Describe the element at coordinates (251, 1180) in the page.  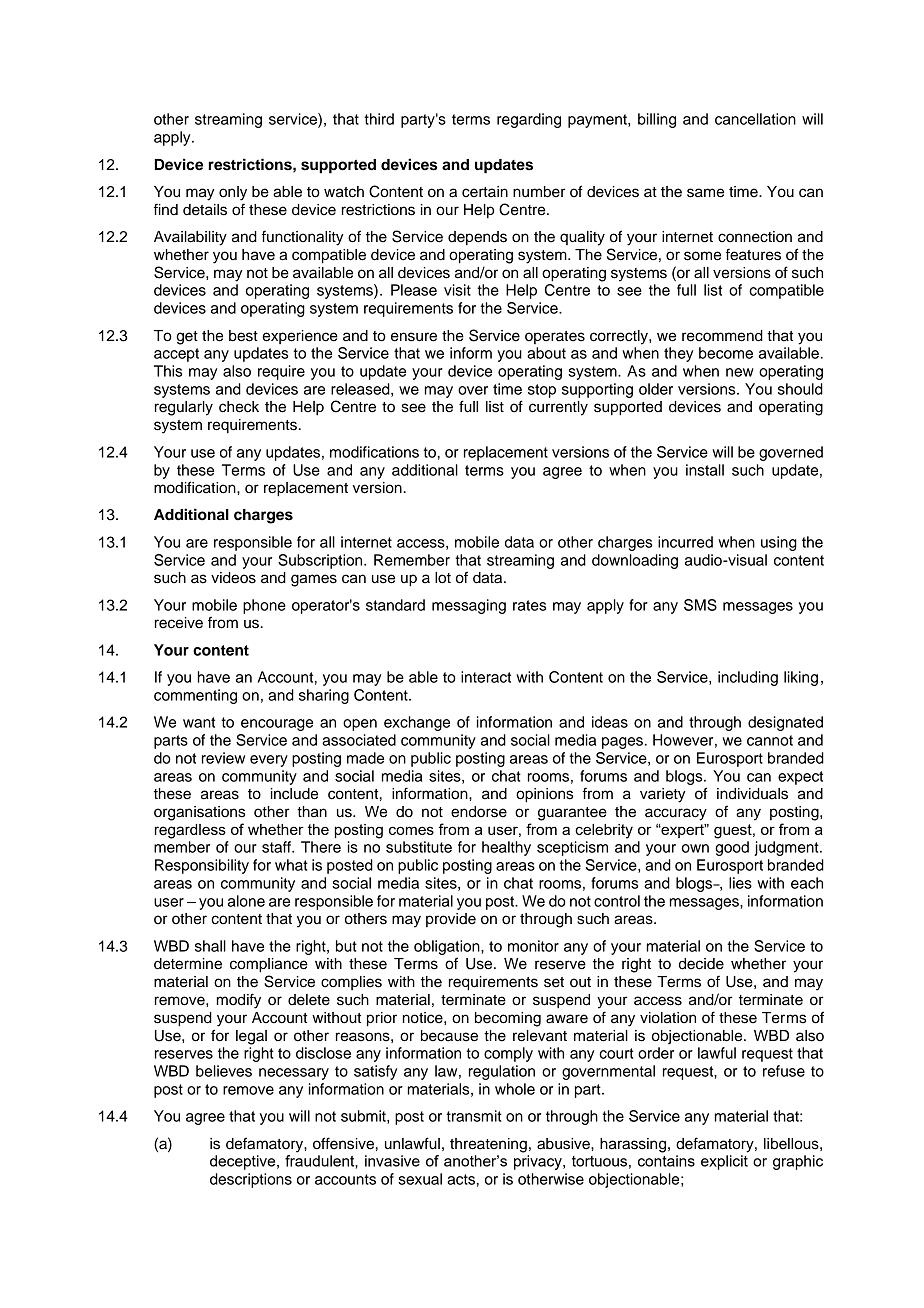
I see `descriptions` at that location.
